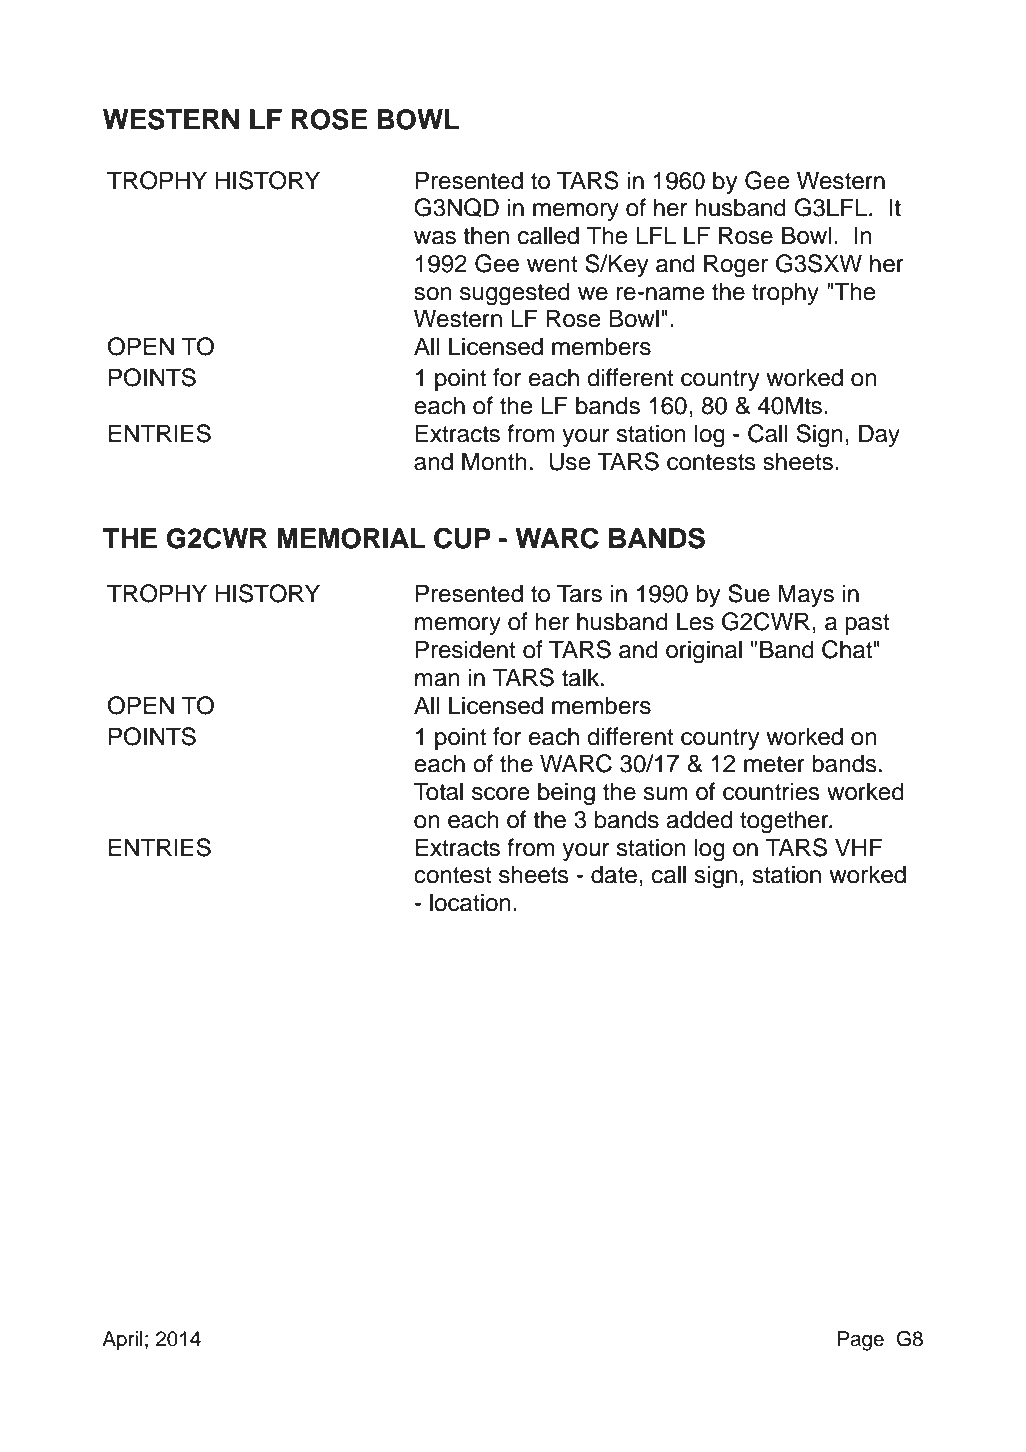 The height and width of the document is (1452, 1026). Describe the element at coordinates (736, 266) in the document. I see `Roger` at that location.
